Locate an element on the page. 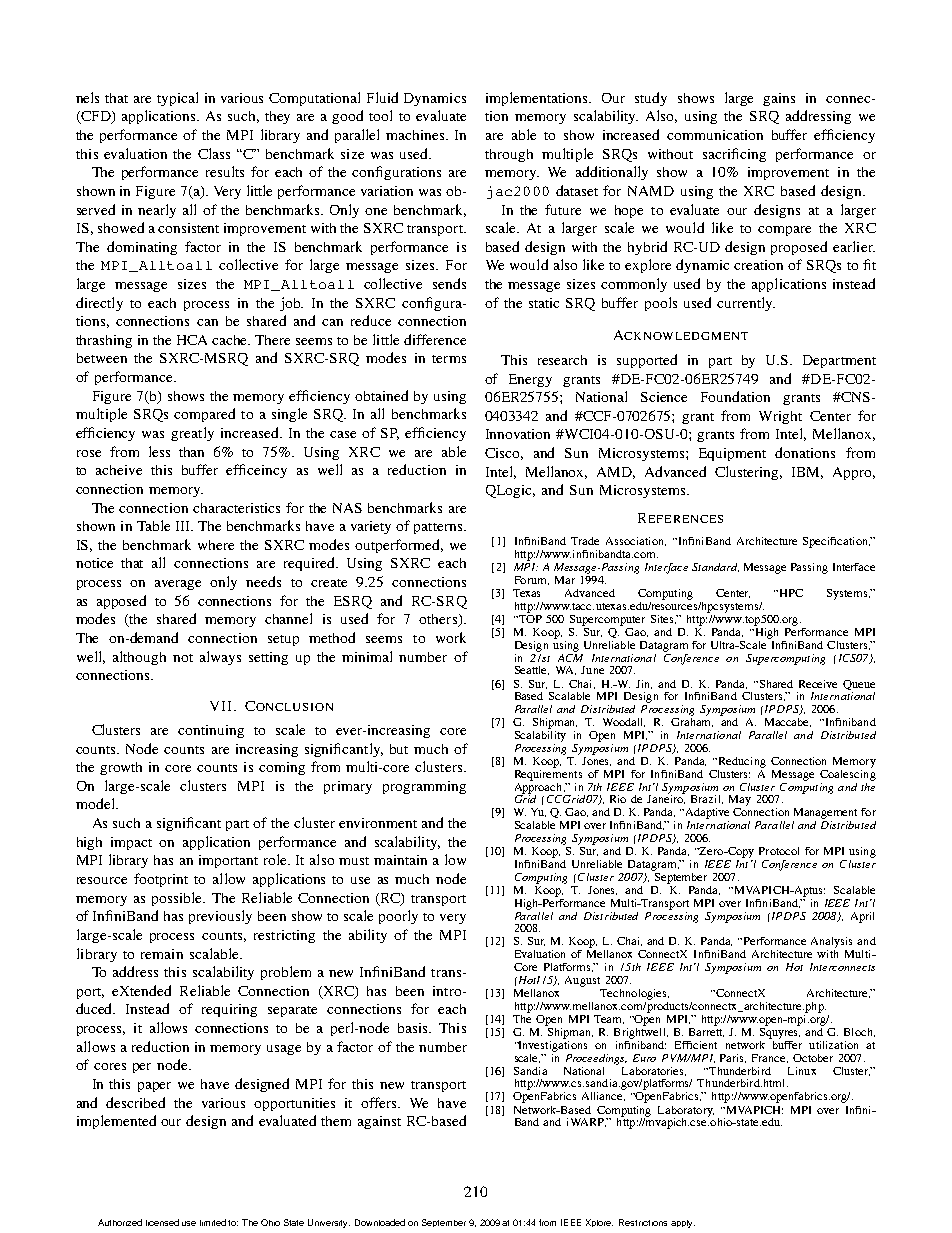 The image size is (952, 1233). Receive is located at coordinates (818, 684).
